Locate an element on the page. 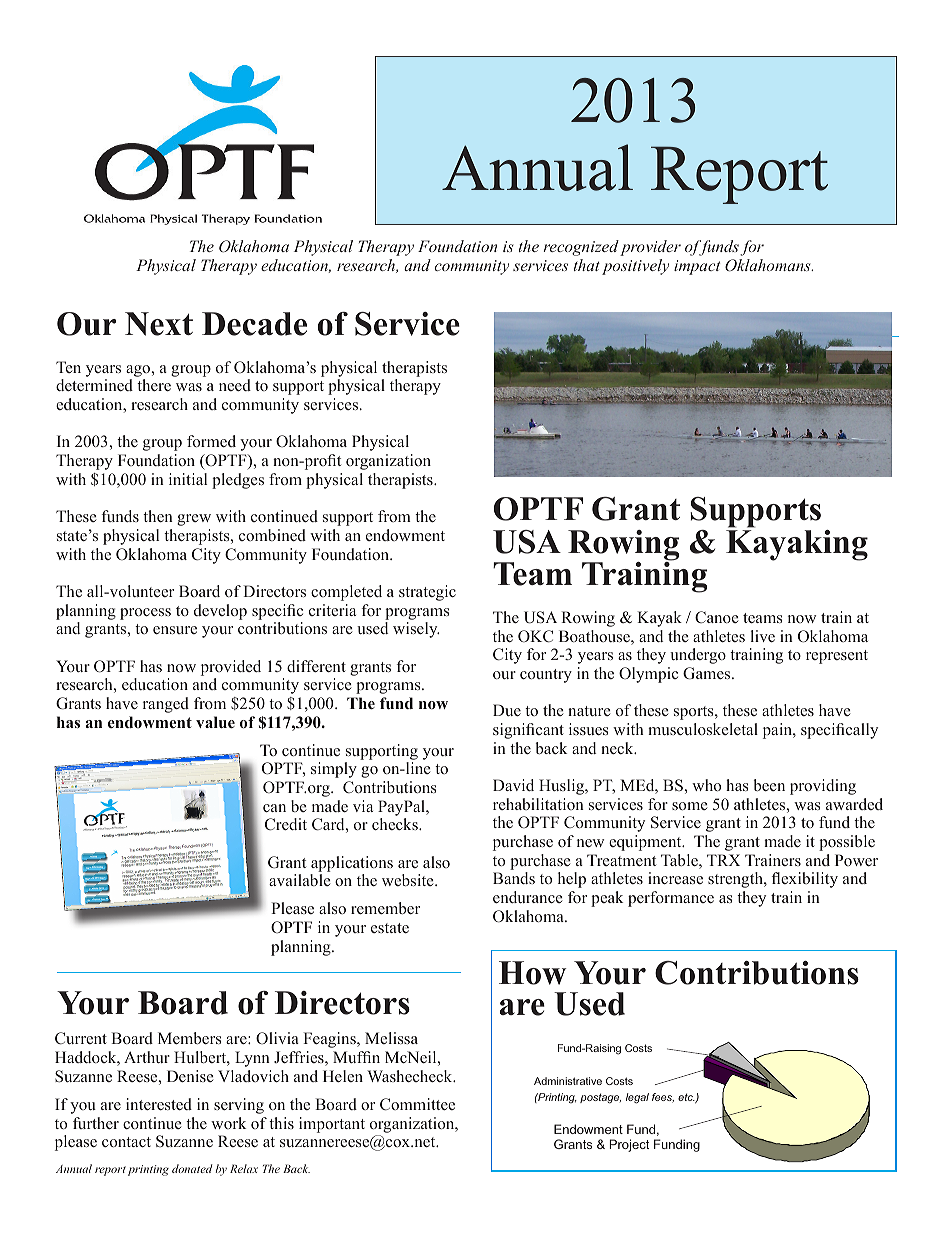 The image size is (952, 1233). Next is located at coordinates (159, 324).
